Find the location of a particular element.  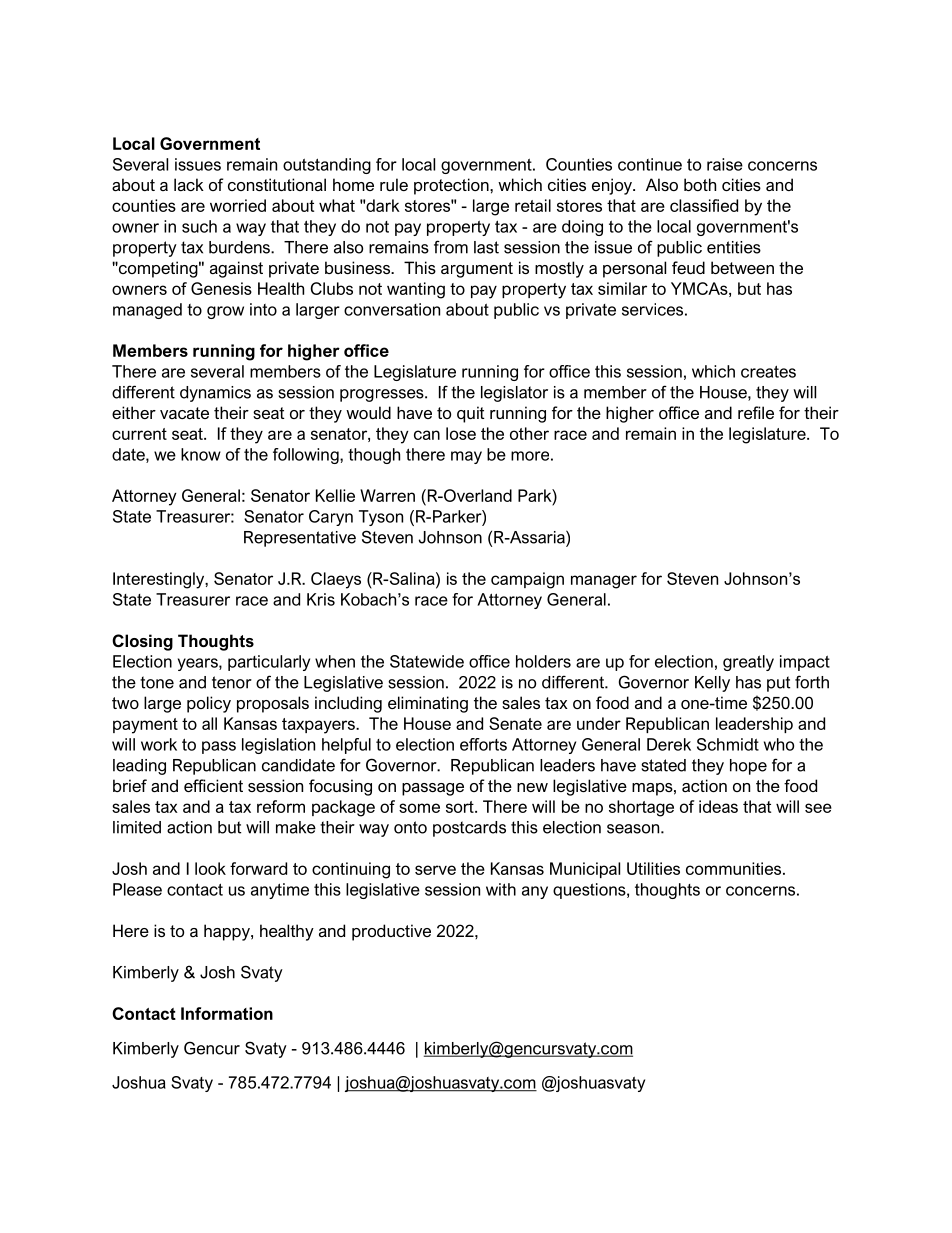

protection is located at coordinates (452, 186).
